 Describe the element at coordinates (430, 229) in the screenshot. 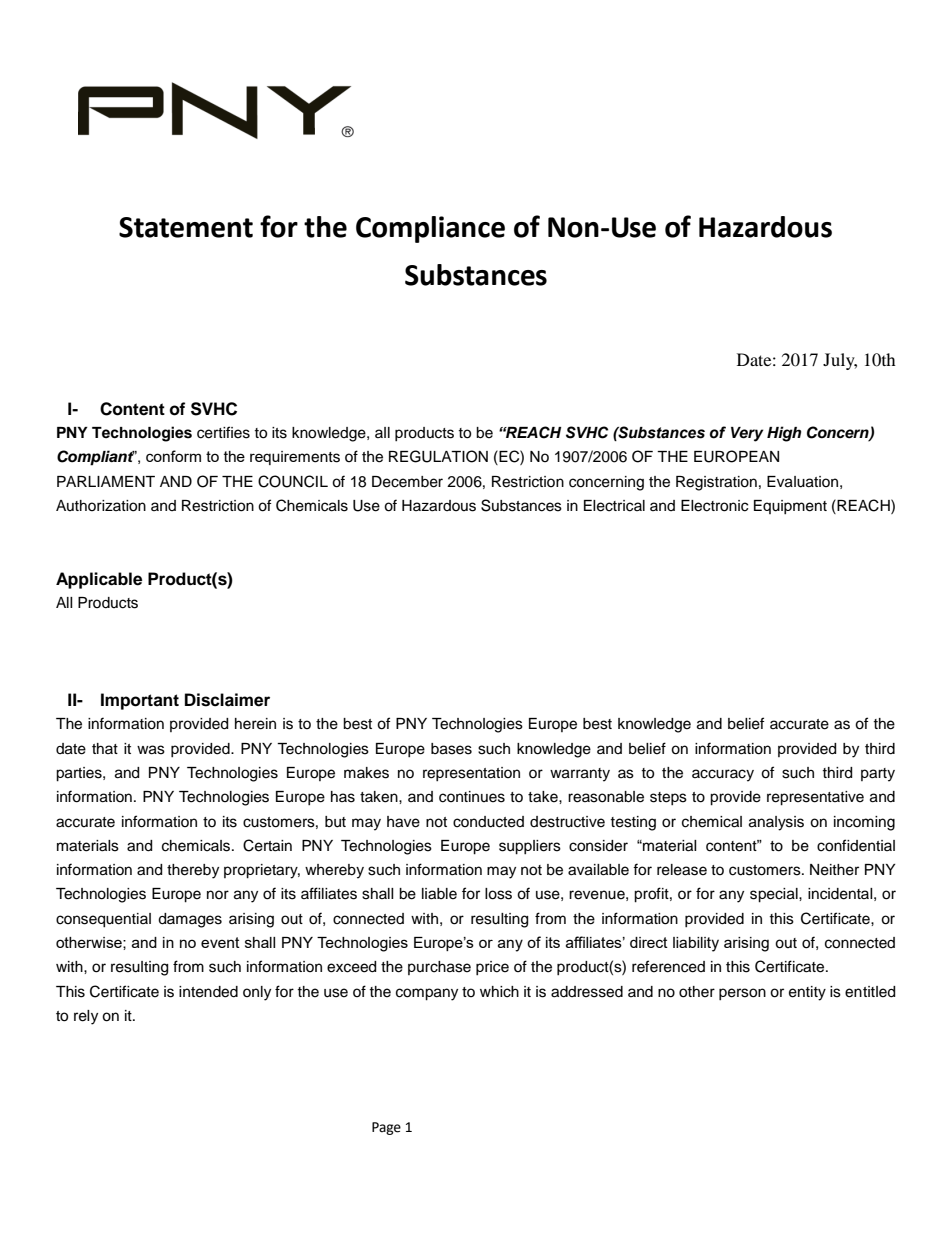

I see `Compliance` at that location.
